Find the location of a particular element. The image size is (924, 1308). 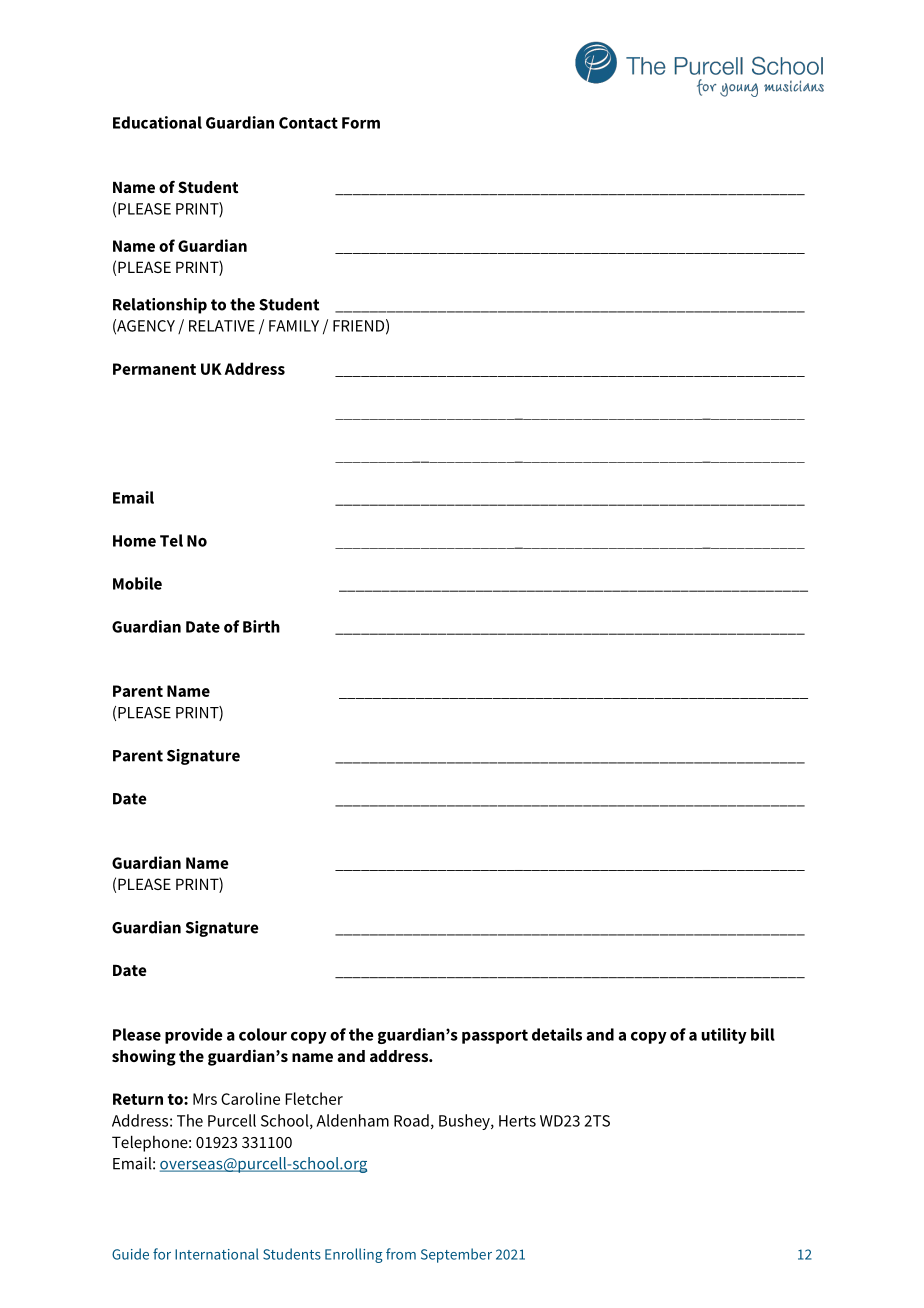

passport is located at coordinates (495, 1036).
